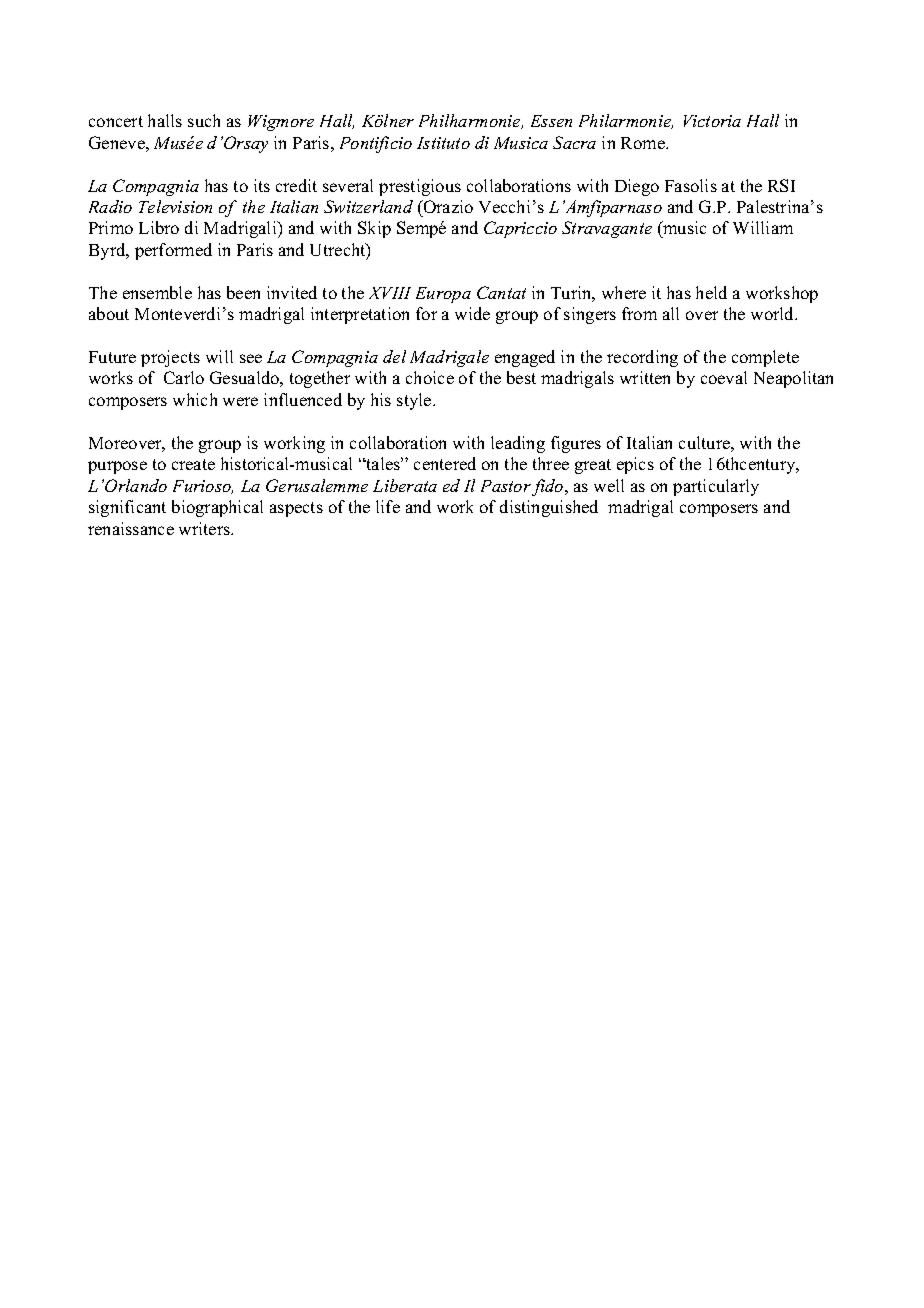 This screenshot has width=924, height=1308. Describe the element at coordinates (184, 377) in the screenshot. I see `Carlo` at that location.
